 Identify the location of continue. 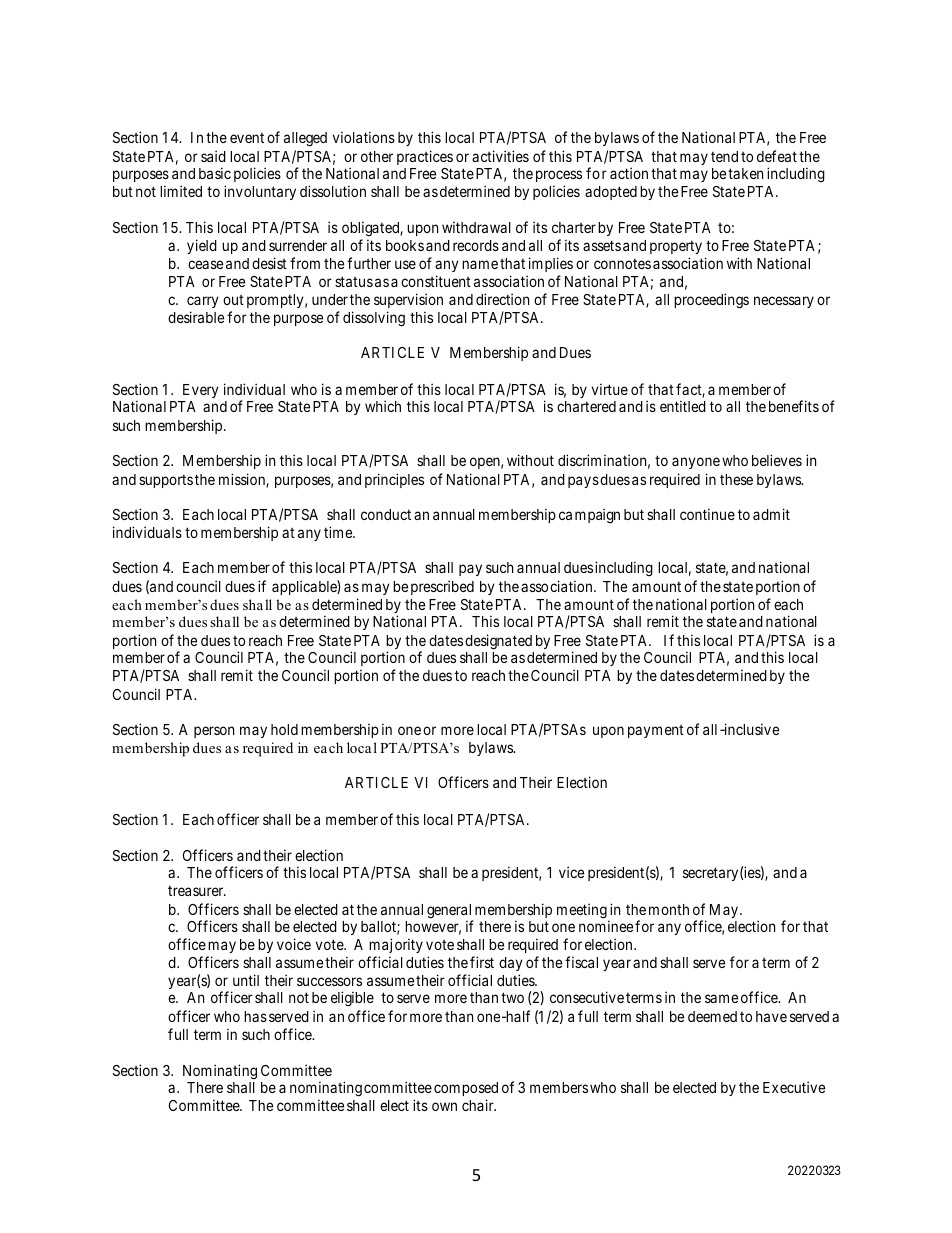
(707, 514).
